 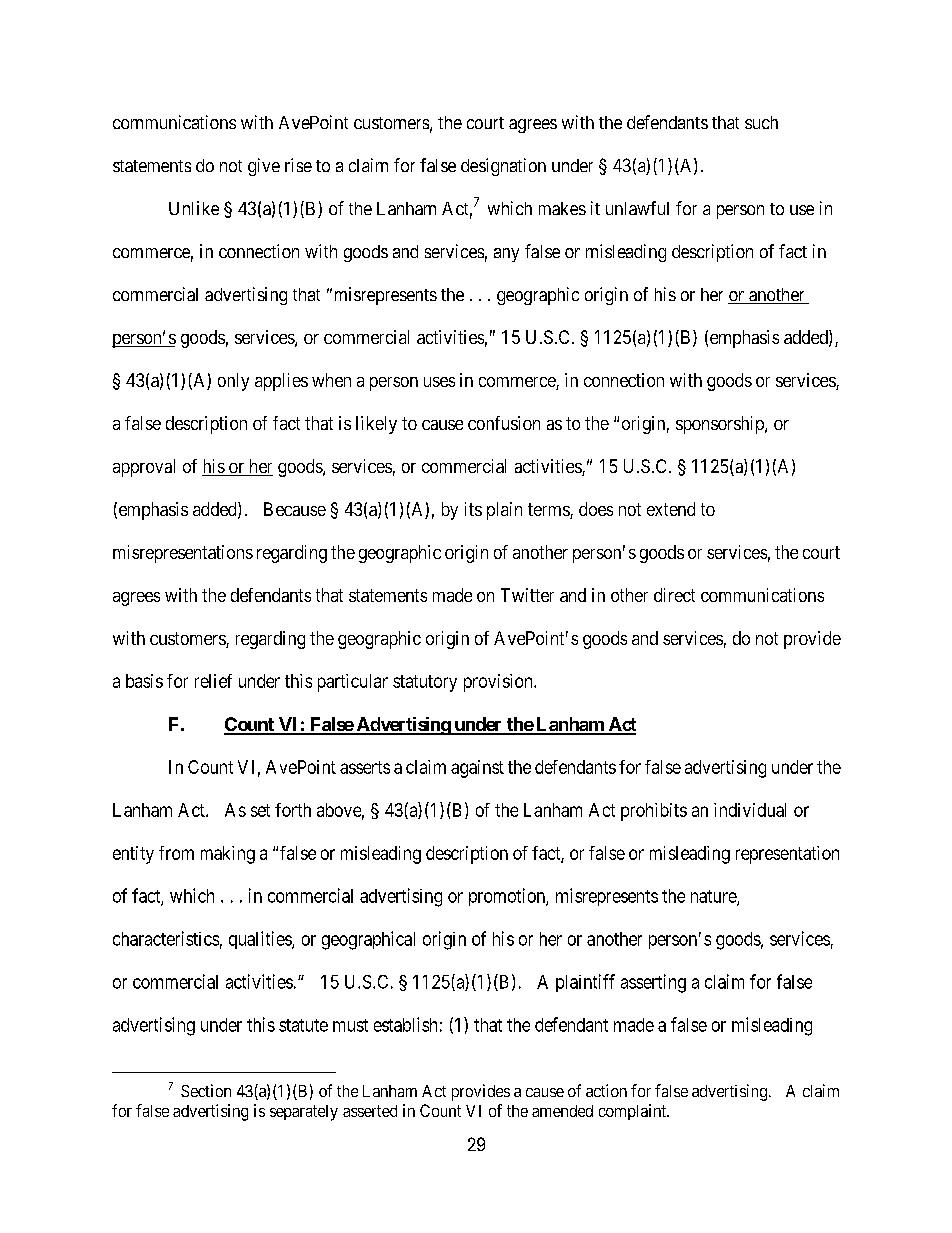 What do you see at coordinates (260, 810) in the screenshot?
I see `set` at bounding box center [260, 810].
